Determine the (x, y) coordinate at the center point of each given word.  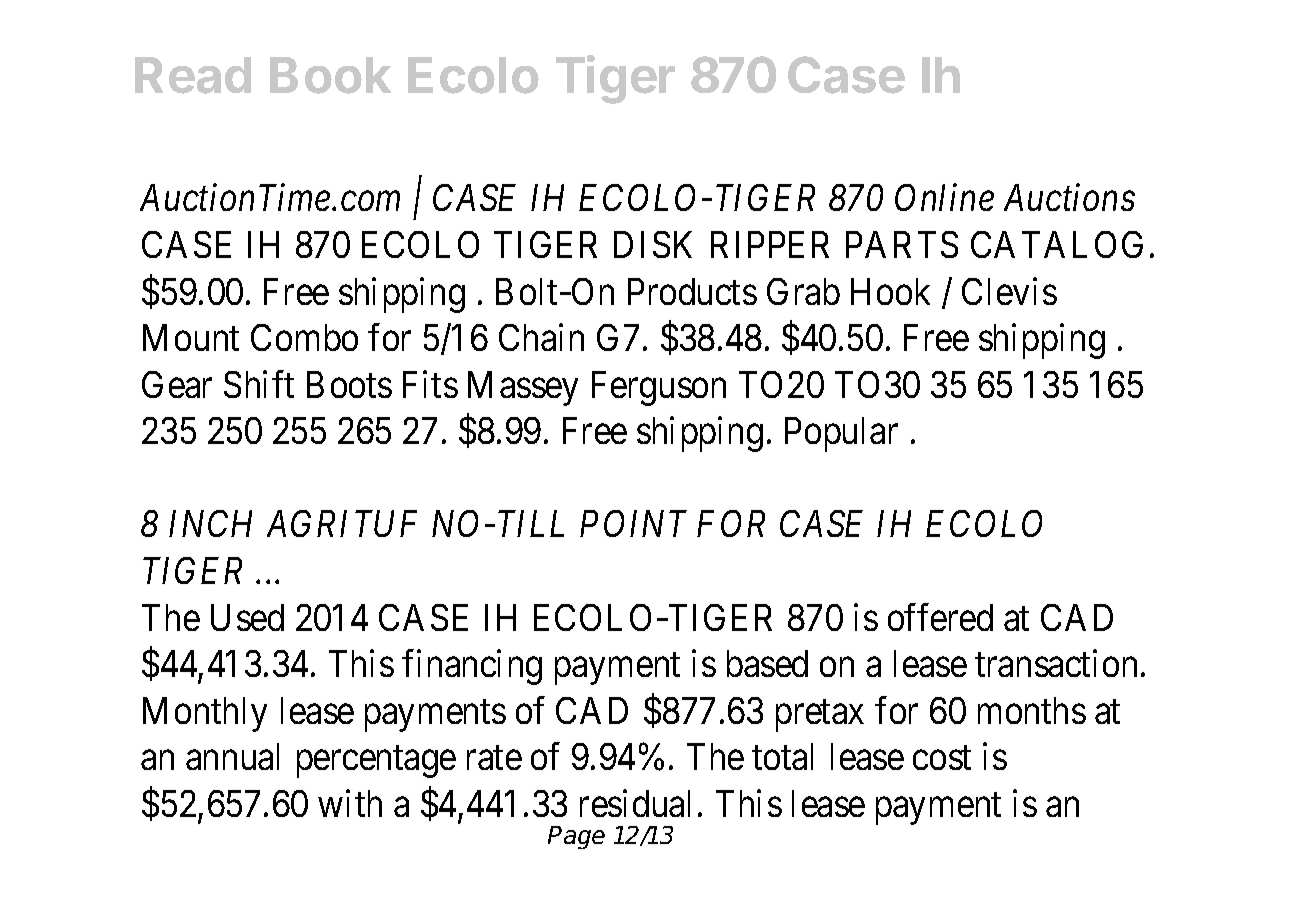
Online (944, 197)
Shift (259, 384)
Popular (841, 434)
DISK (653, 244)
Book (330, 75)
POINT (633, 523)
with (350, 803)
